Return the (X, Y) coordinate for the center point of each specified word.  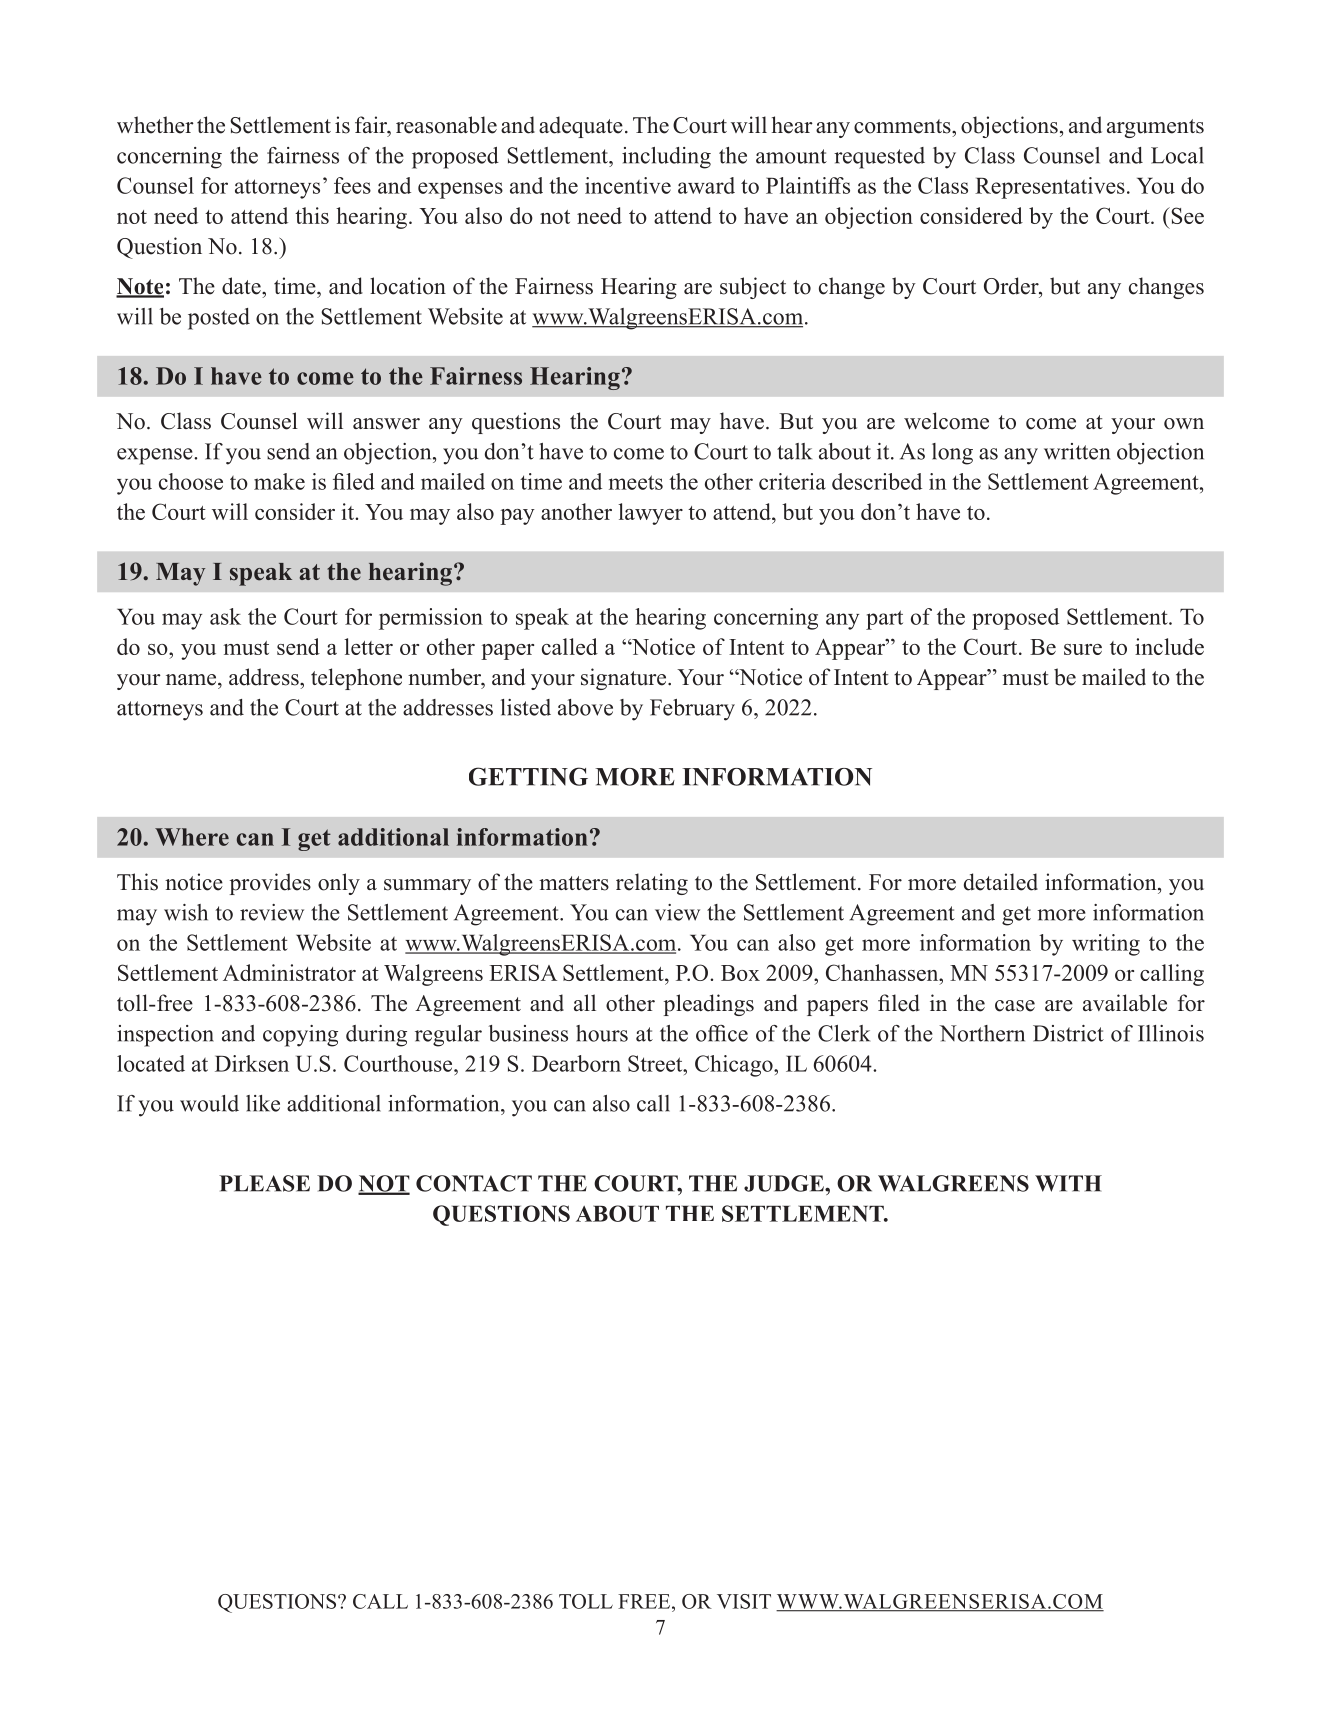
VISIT (744, 1601)
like (263, 1103)
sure (1083, 649)
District (1068, 1033)
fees (352, 185)
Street (656, 1063)
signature (625, 679)
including (666, 158)
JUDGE (785, 1183)
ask (225, 616)
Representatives (1050, 188)
